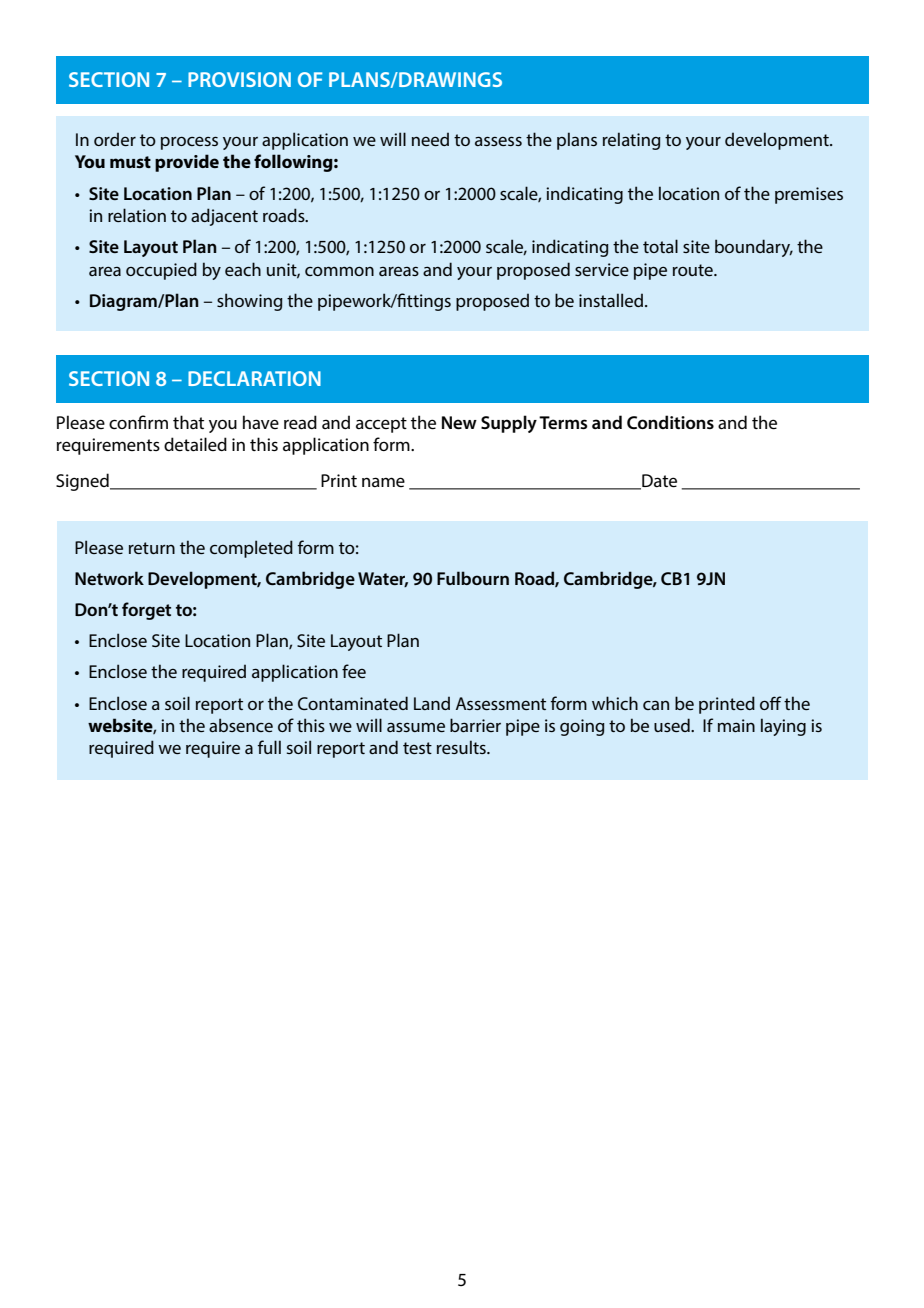  What do you see at coordinates (754, 248) in the document?
I see `boundary` at bounding box center [754, 248].
